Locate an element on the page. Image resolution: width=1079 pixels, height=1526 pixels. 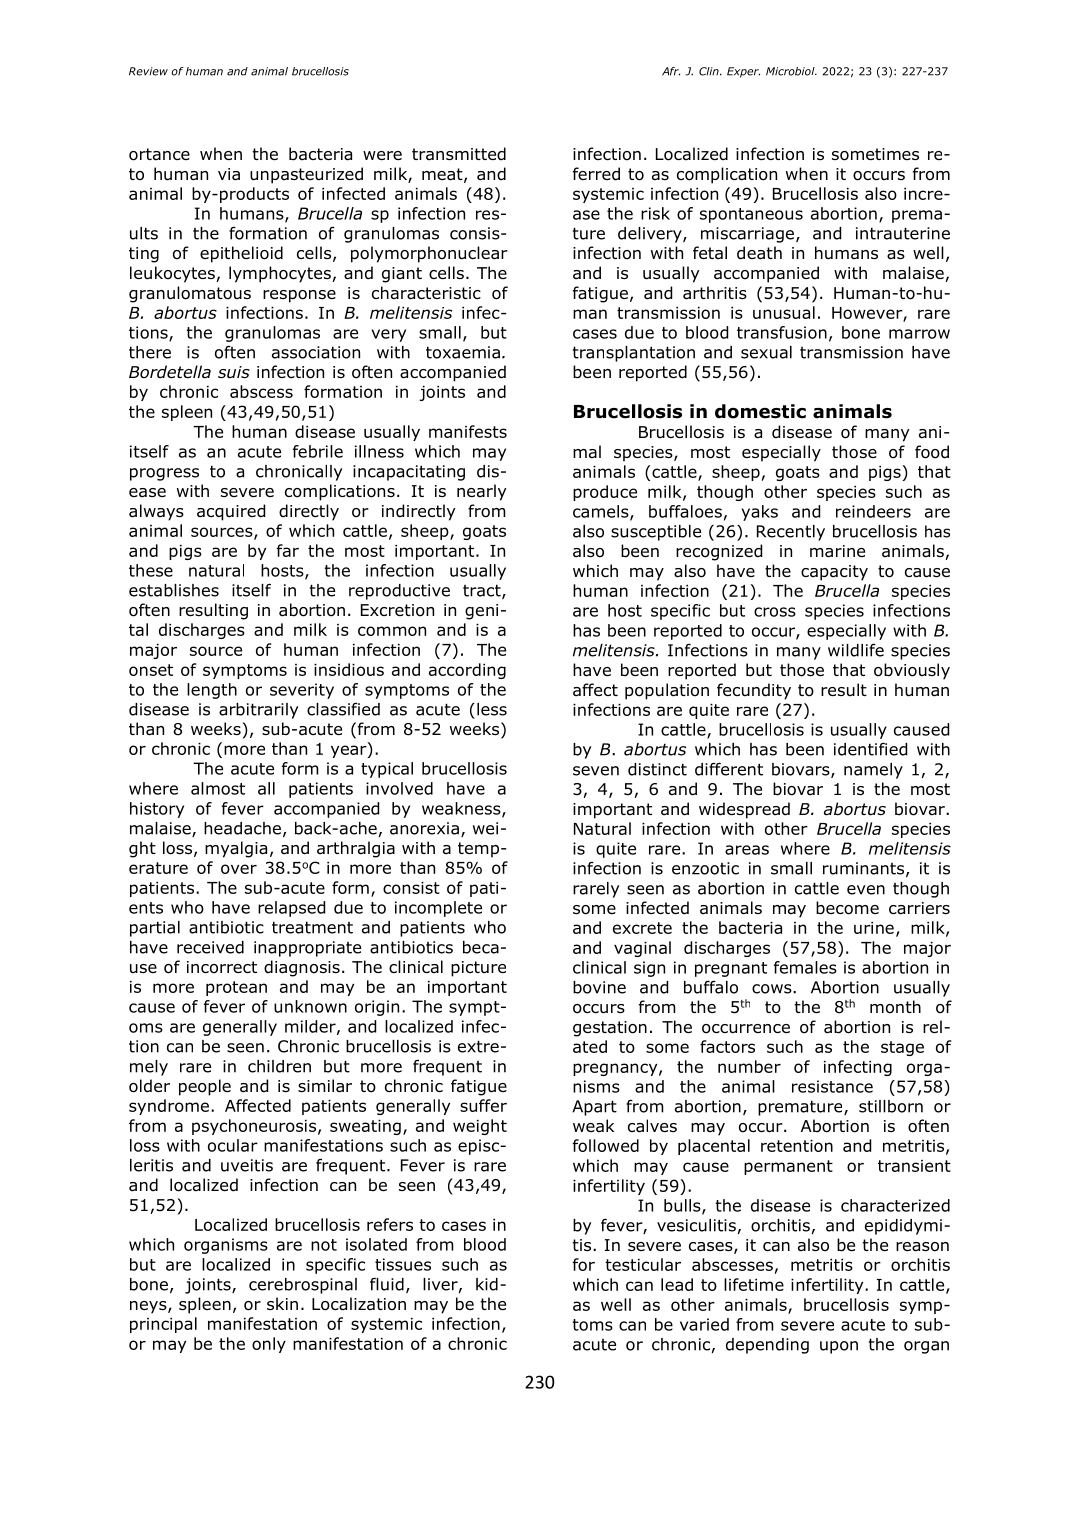
less is located at coordinates (492, 709).
